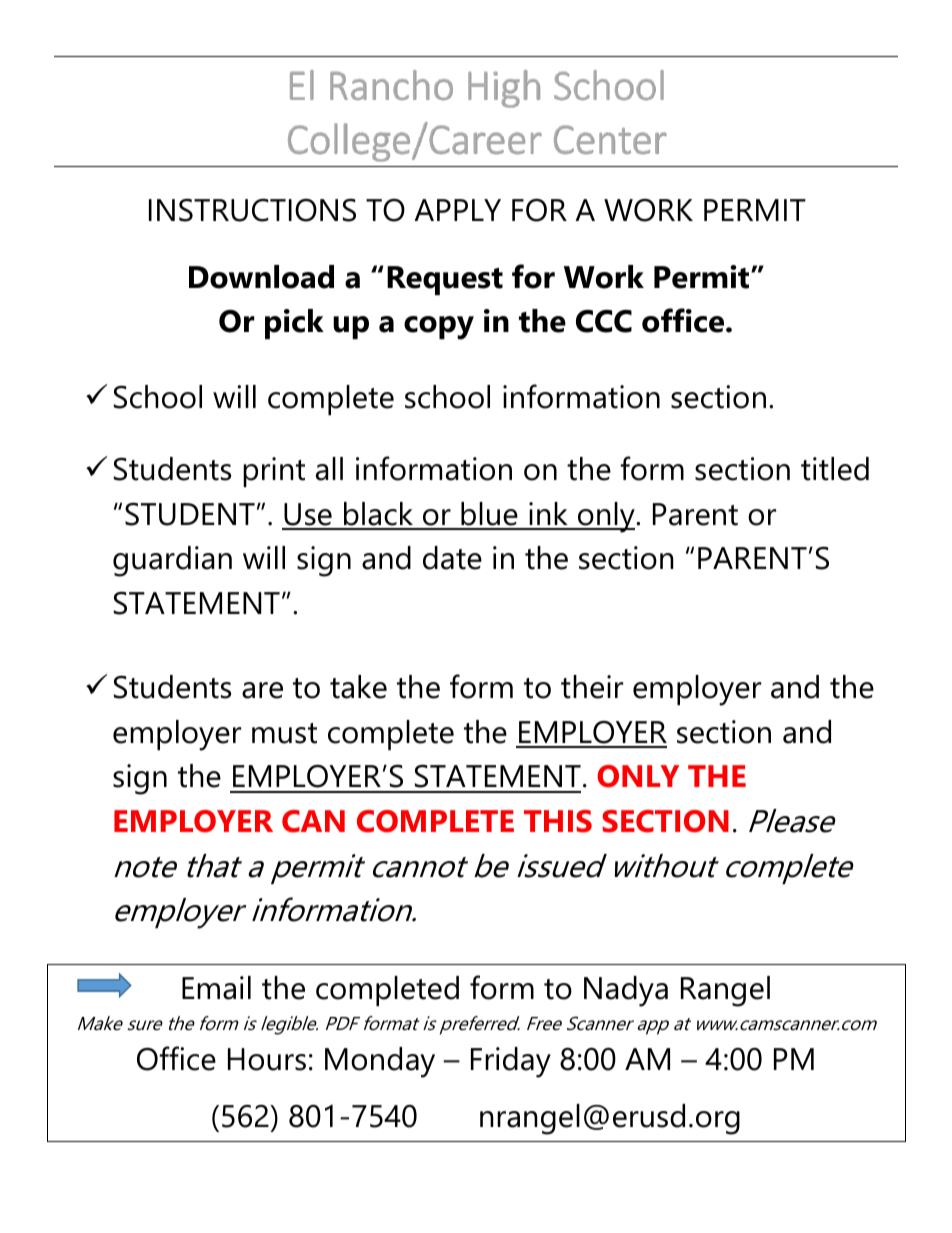 The height and width of the image is (1233, 952). I want to click on Friday, so click(511, 1062).
